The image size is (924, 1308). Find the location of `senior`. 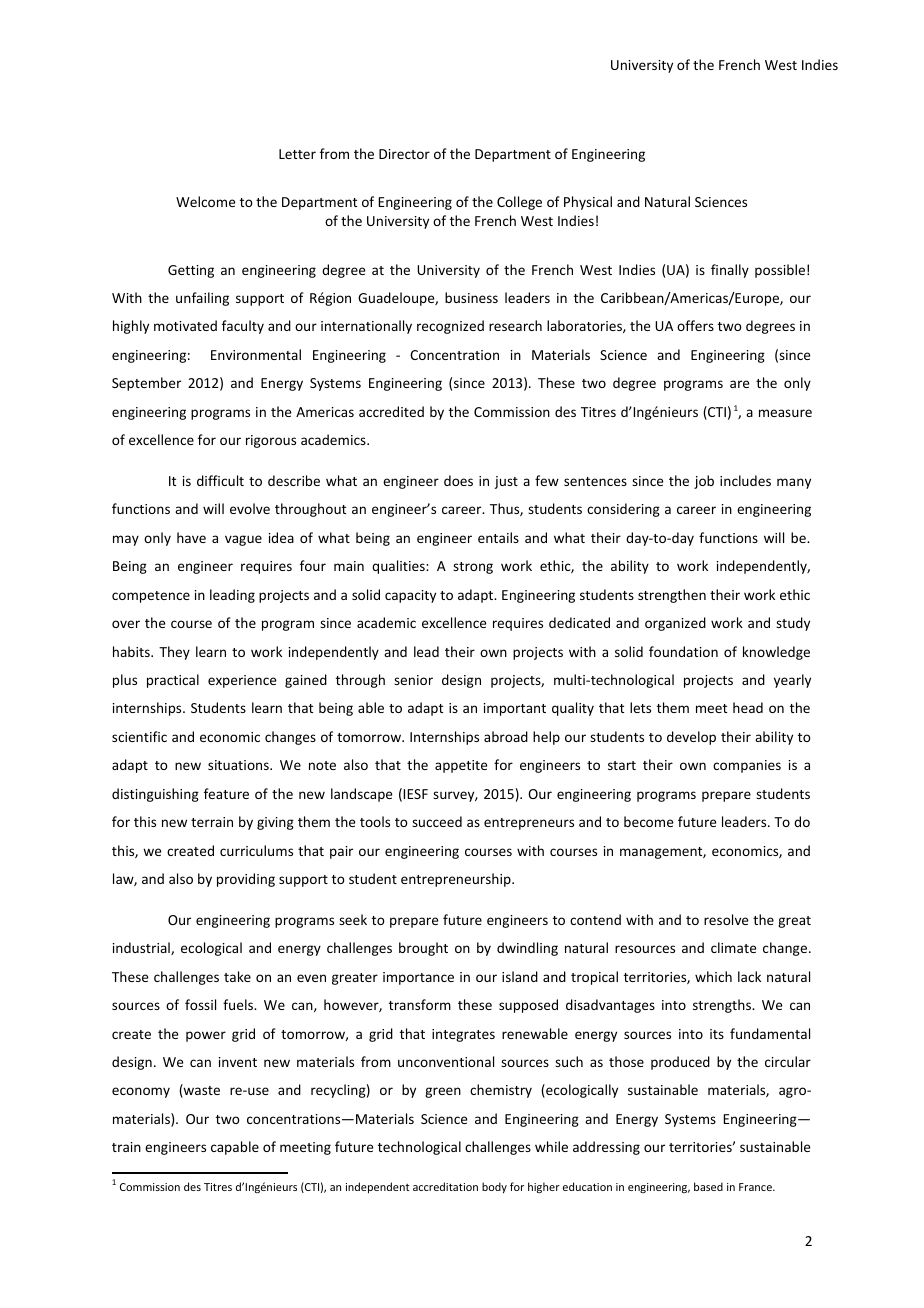

senior is located at coordinates (413, 680).
